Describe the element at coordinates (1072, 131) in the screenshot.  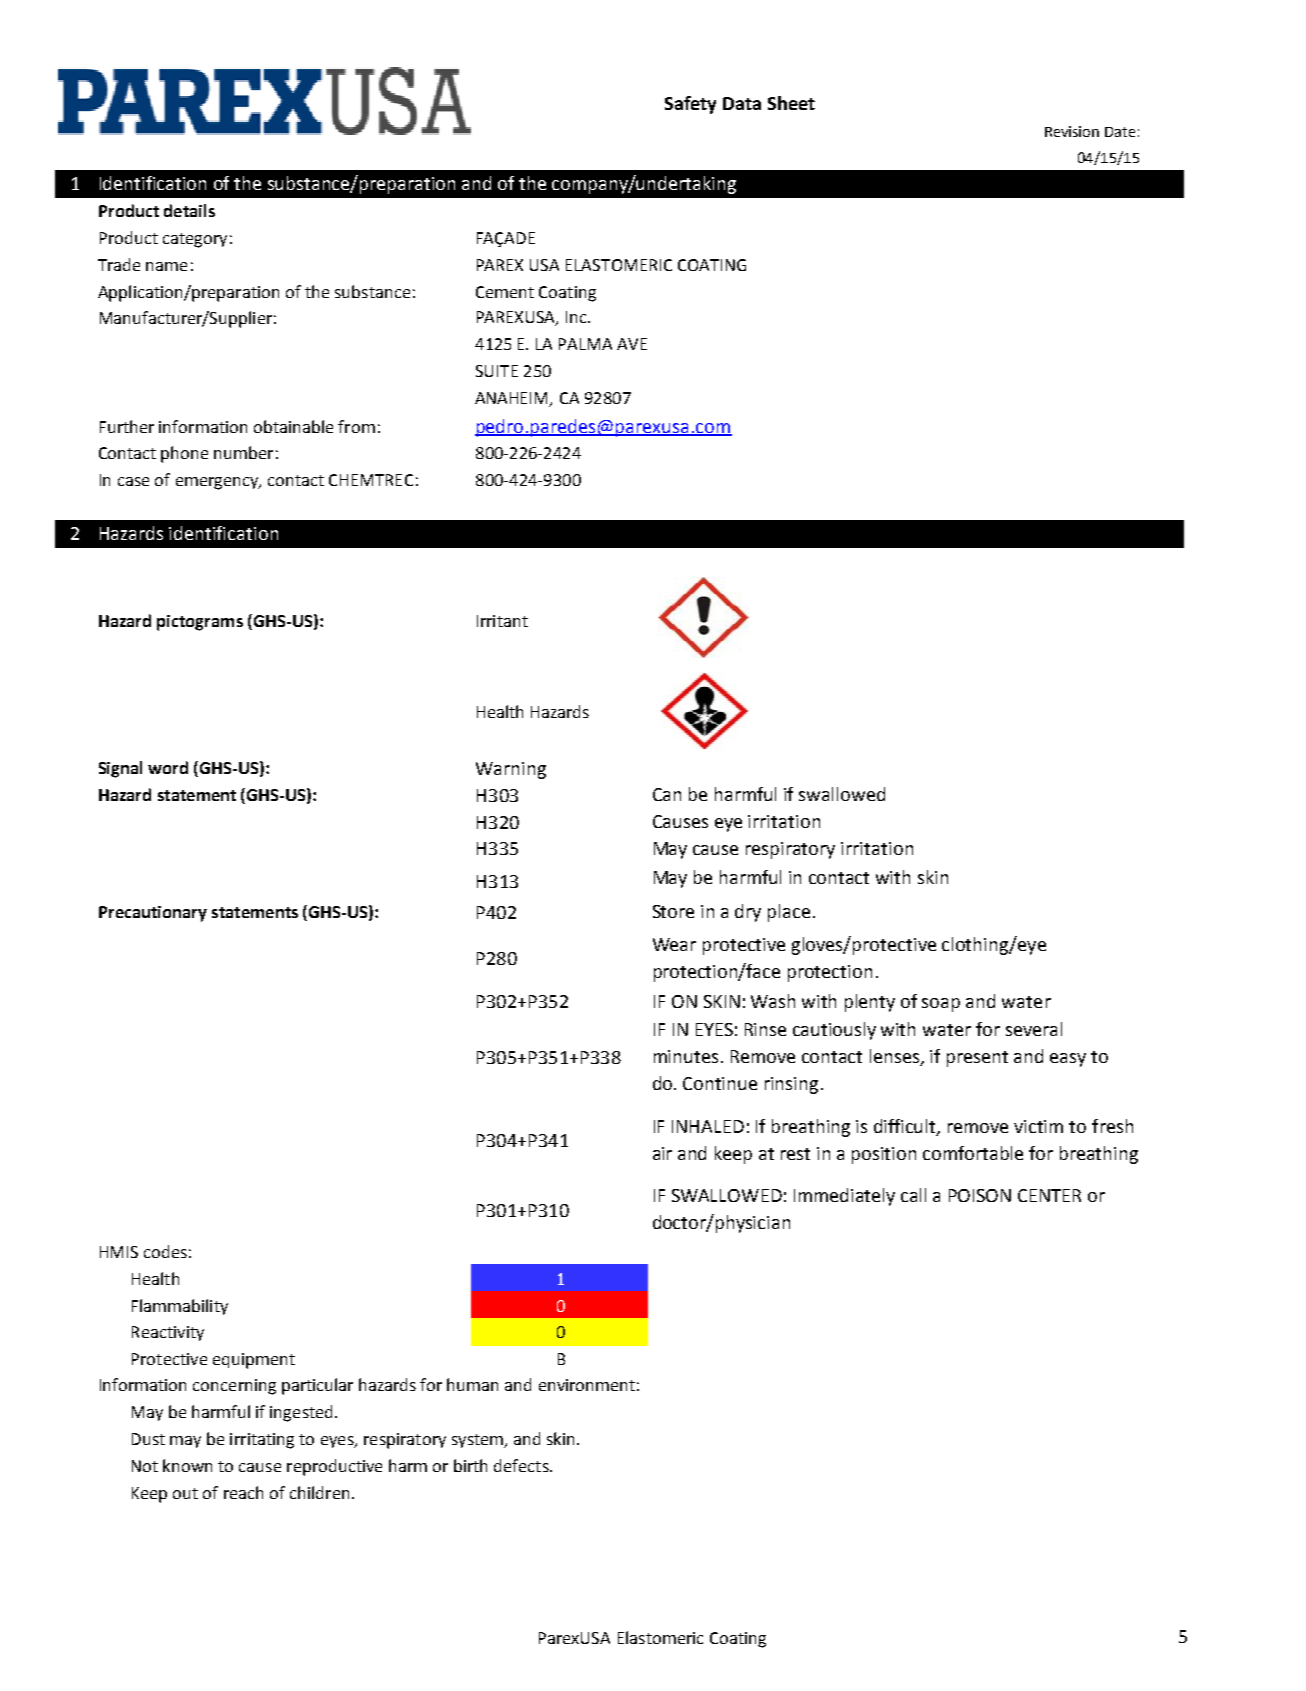
I see `Revision` at that location.
